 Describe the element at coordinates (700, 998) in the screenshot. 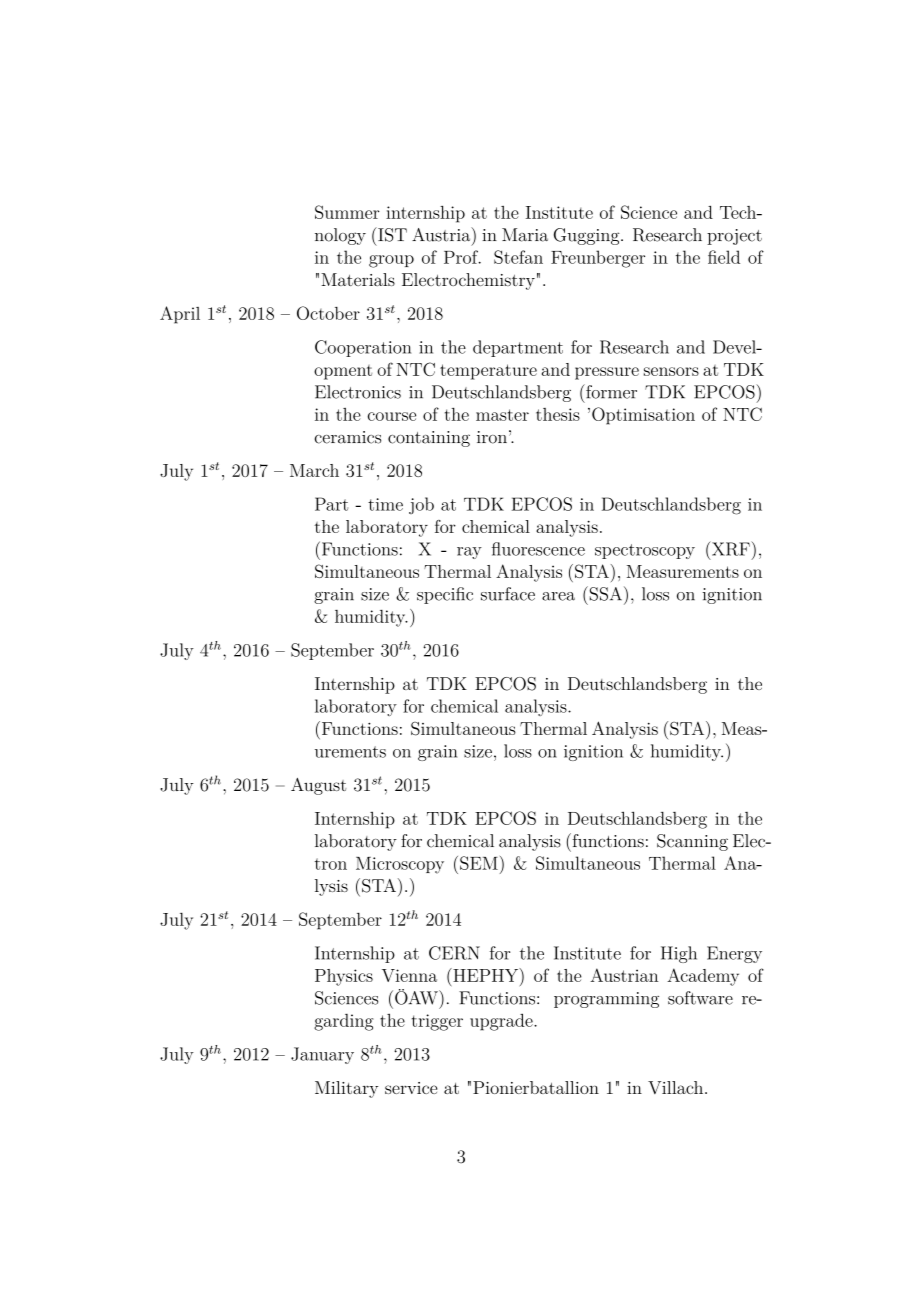

I see `software` at that location.
